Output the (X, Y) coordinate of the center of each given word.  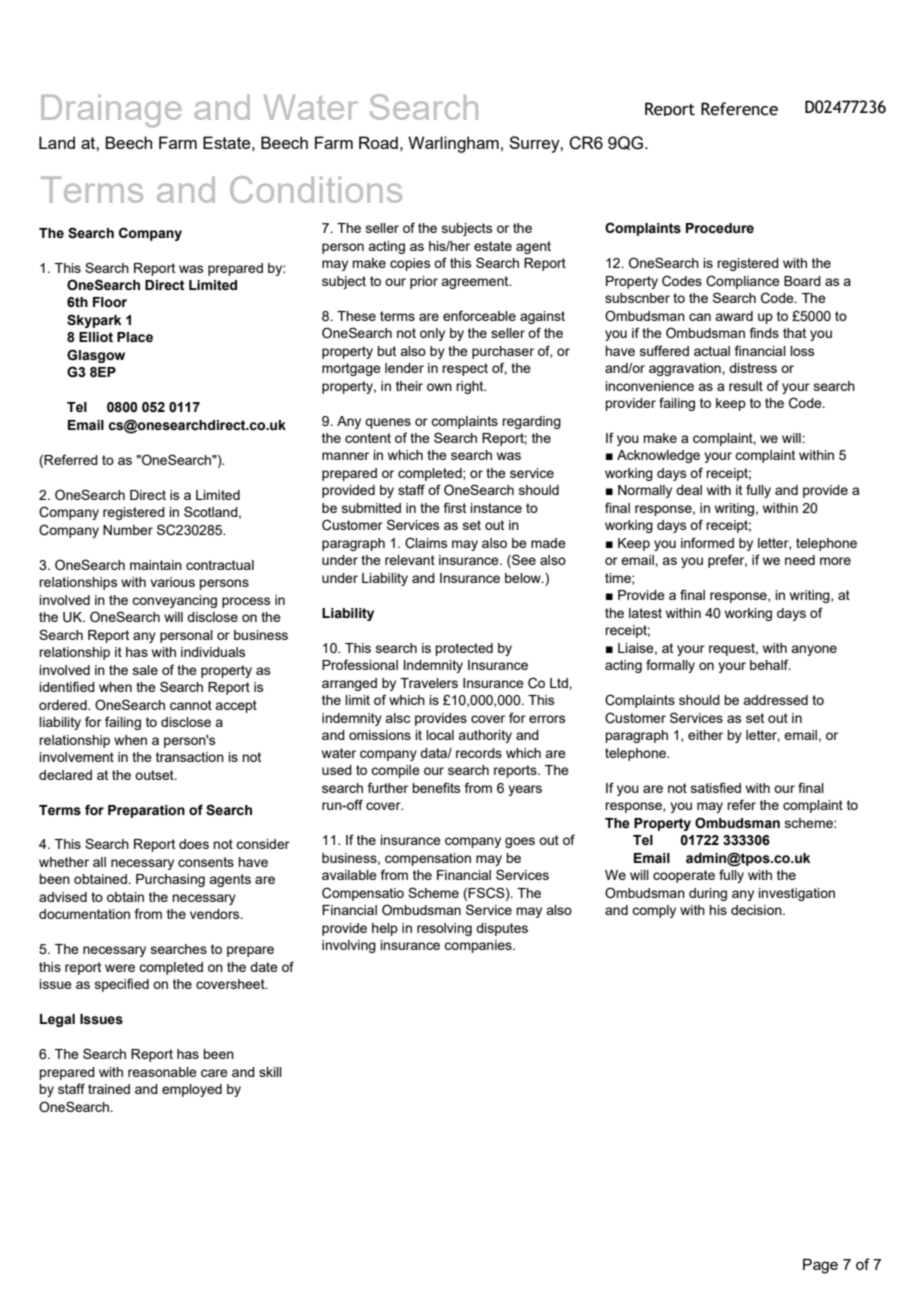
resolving (444, 929)
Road (378, 142)
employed (192, 1090)
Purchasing (170, 880)
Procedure (720, 228)
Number (128, 530)
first (455, 507)
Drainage (111, 111)
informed (707, 542)
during (708, 894)
